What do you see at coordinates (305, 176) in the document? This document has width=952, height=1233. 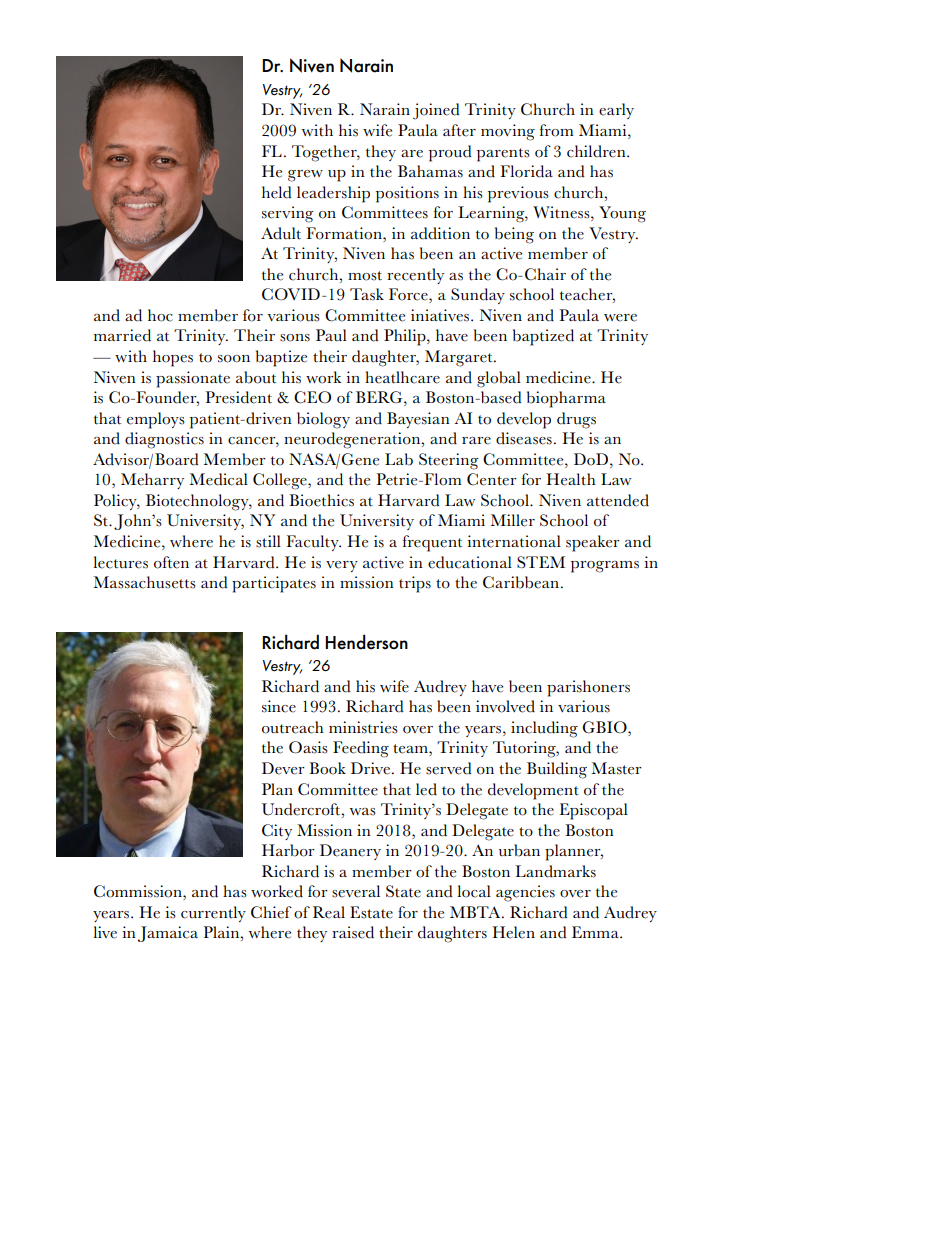 I see `grew` at bounding box center [305, 176].
